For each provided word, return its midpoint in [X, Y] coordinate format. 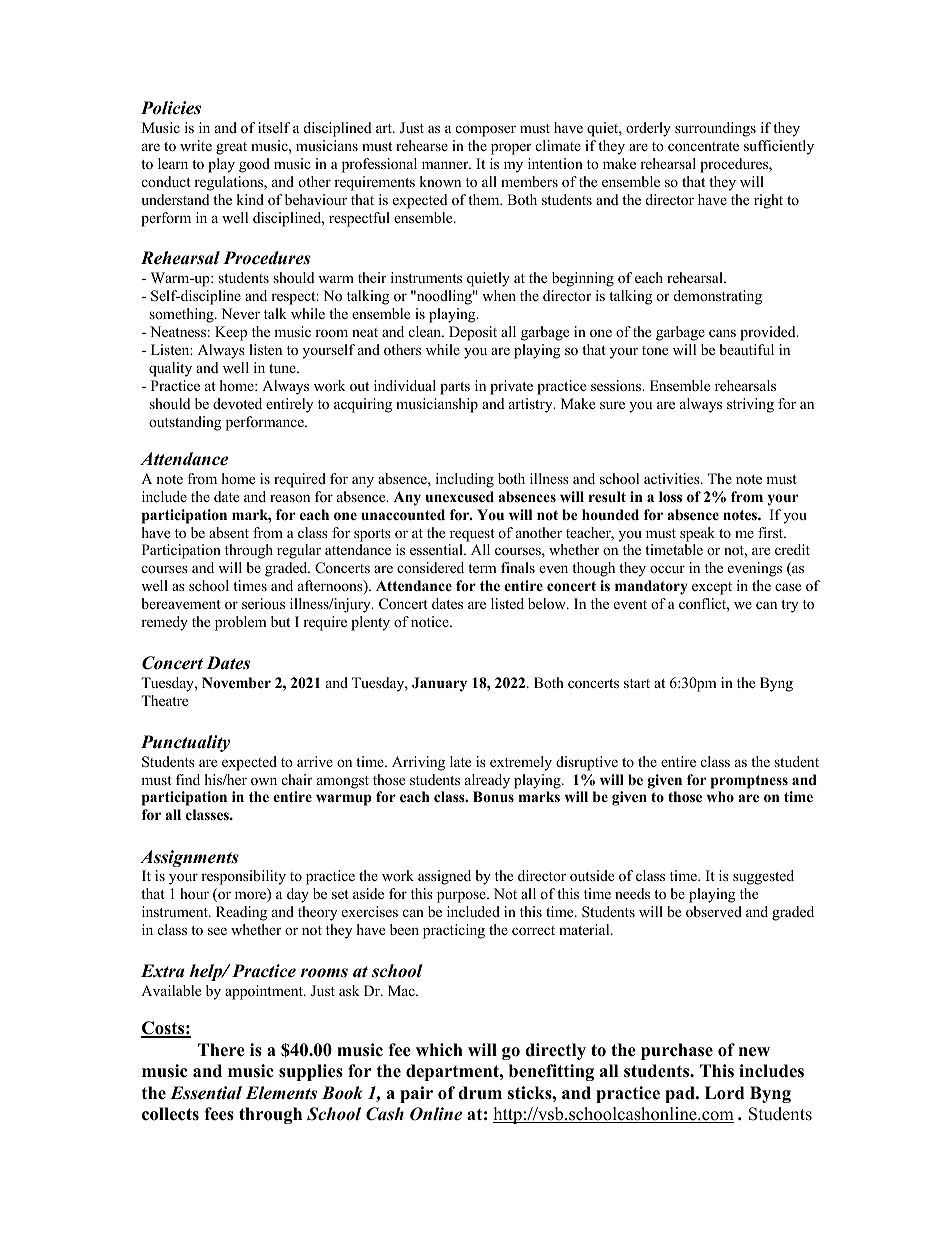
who [720, 796]
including [465, 480]
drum [480, 1093]
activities [673, 478]
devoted [237, 403]
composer [486, 131]
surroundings [715, 129]
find [188, 779]
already [487, 781]
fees [219, 1114]
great [231, 148]
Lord [724, 1093]
